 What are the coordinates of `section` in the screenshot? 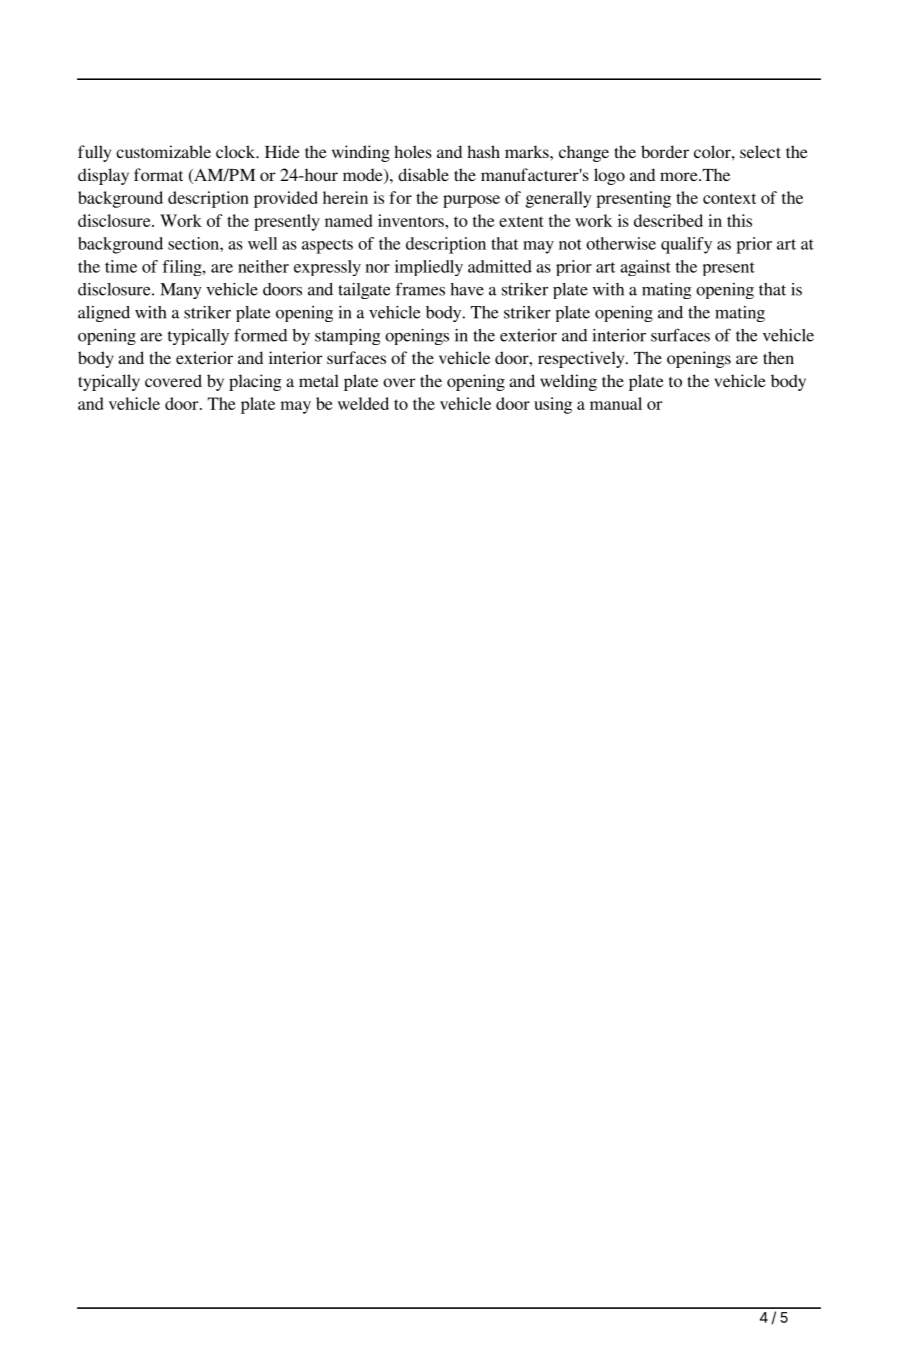 It's located at (194, 243).
